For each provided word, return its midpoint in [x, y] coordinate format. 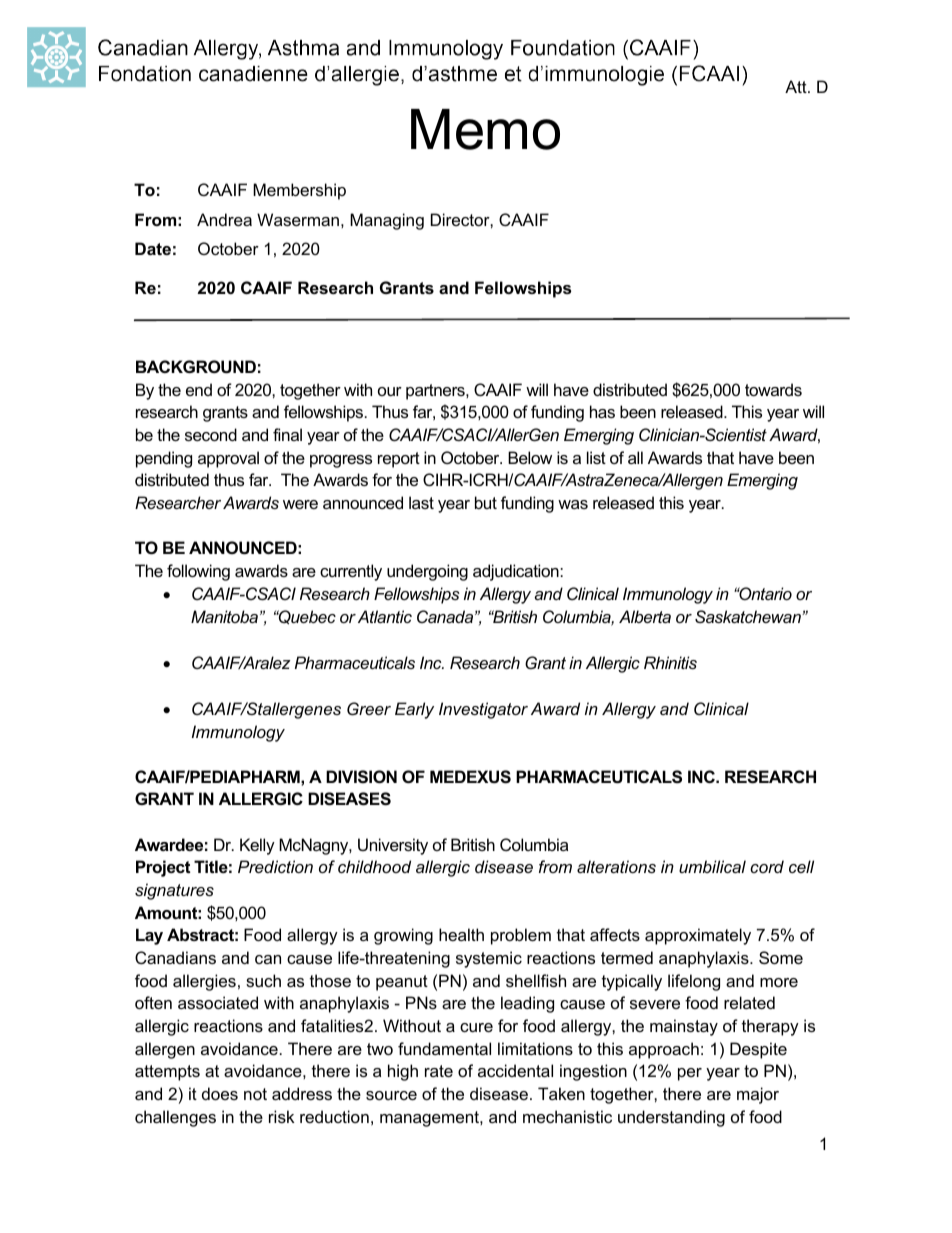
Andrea [224, 219]
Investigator [483, 710]
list [596, 457]
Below [530, 457]
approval [228, 459]
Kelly [257, 846]
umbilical [712, 866]
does [220, 1093]
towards [773, 389]
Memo [485, 129]
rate [439, 1071]
